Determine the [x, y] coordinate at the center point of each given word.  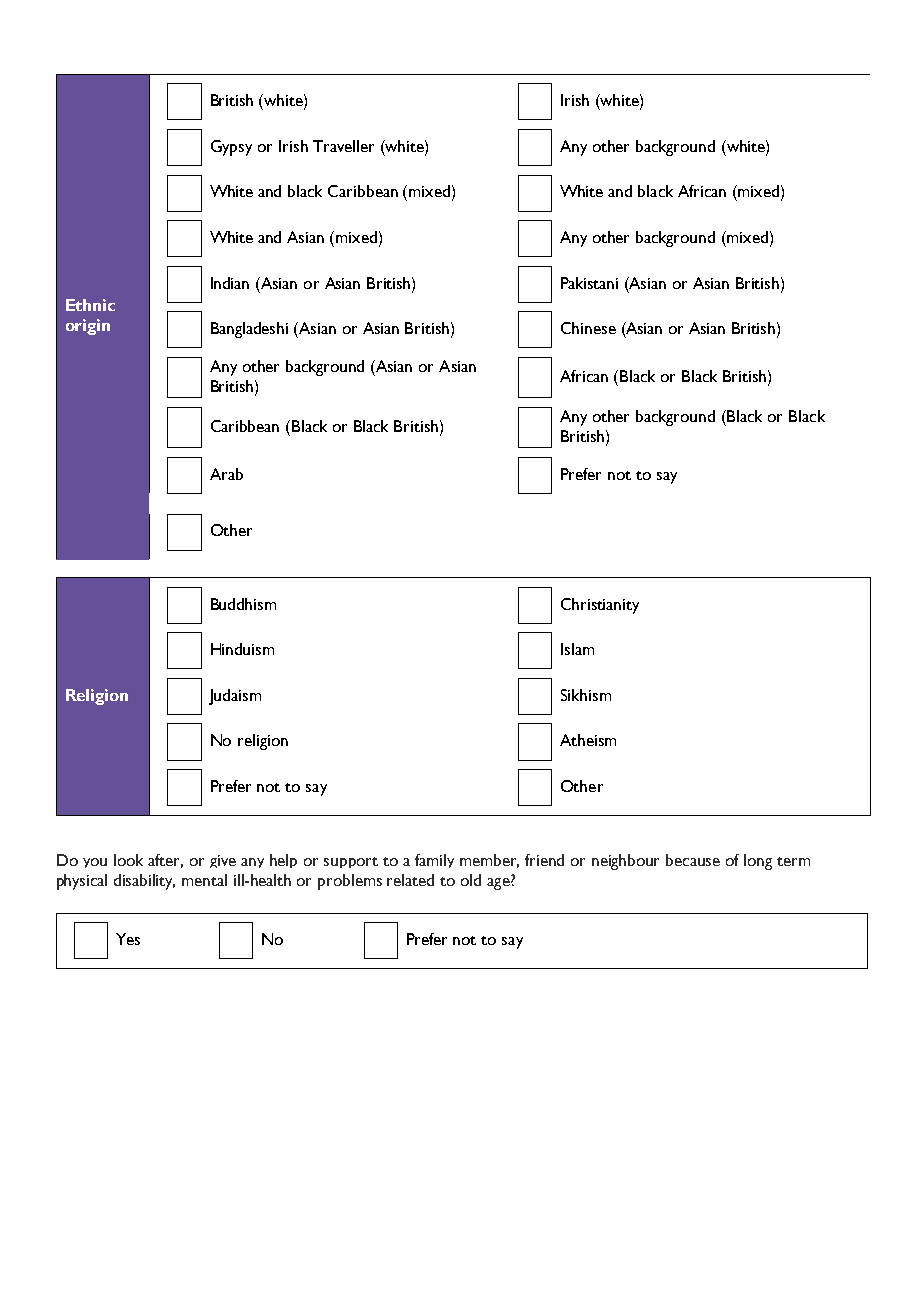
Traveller [343, 146]
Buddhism [243, 604]
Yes [128, 939]
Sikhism [586, 695]
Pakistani [589, 283]
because [693, 860]
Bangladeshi [249, 330]
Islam [577, 649]
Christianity [600, 606]
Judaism [235, 697]
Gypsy [231, 148]
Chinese [588, 328]
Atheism [588, 740]
